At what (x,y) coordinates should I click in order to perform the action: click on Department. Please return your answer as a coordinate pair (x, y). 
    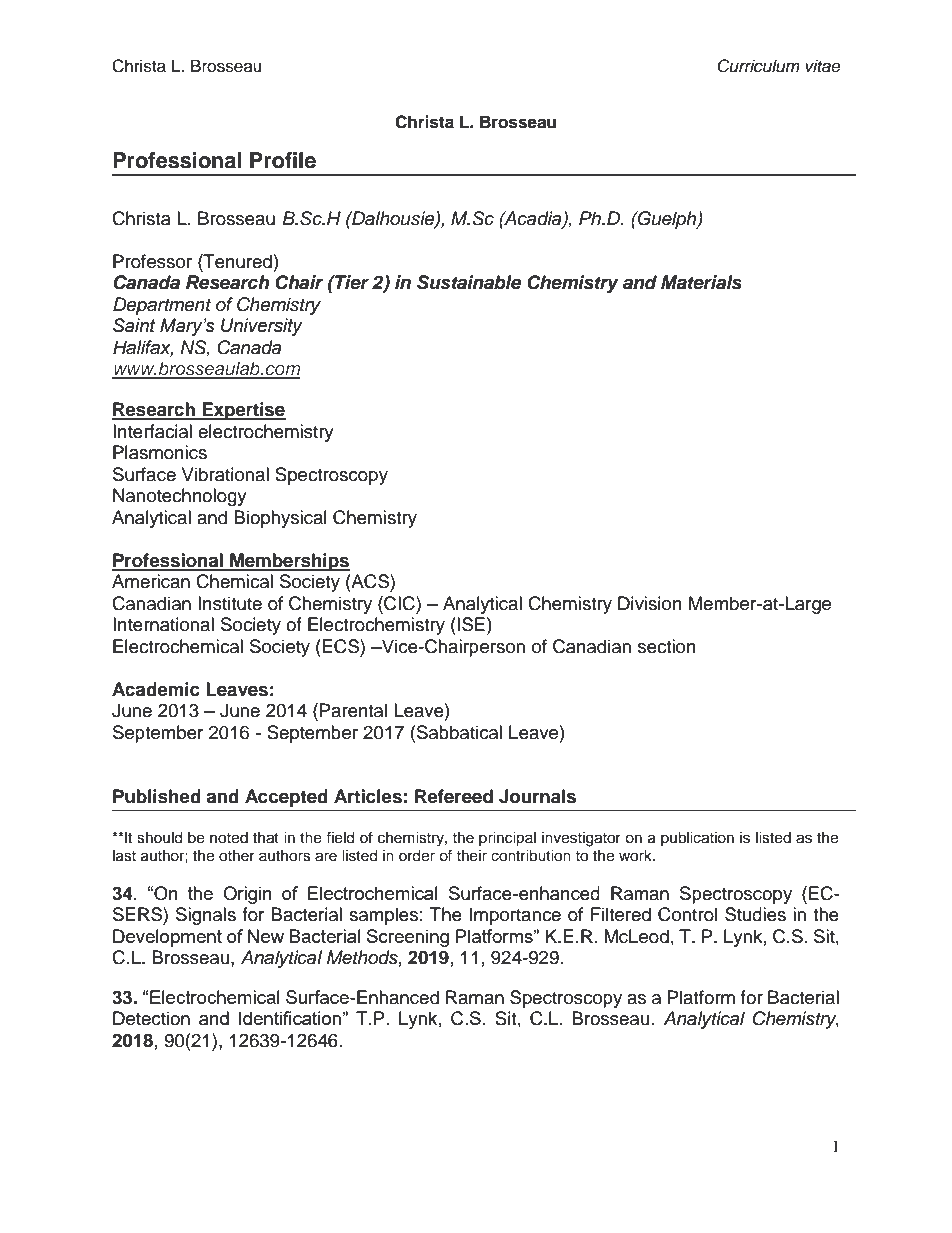
    Looking at the image, I should click on (162, 306).
